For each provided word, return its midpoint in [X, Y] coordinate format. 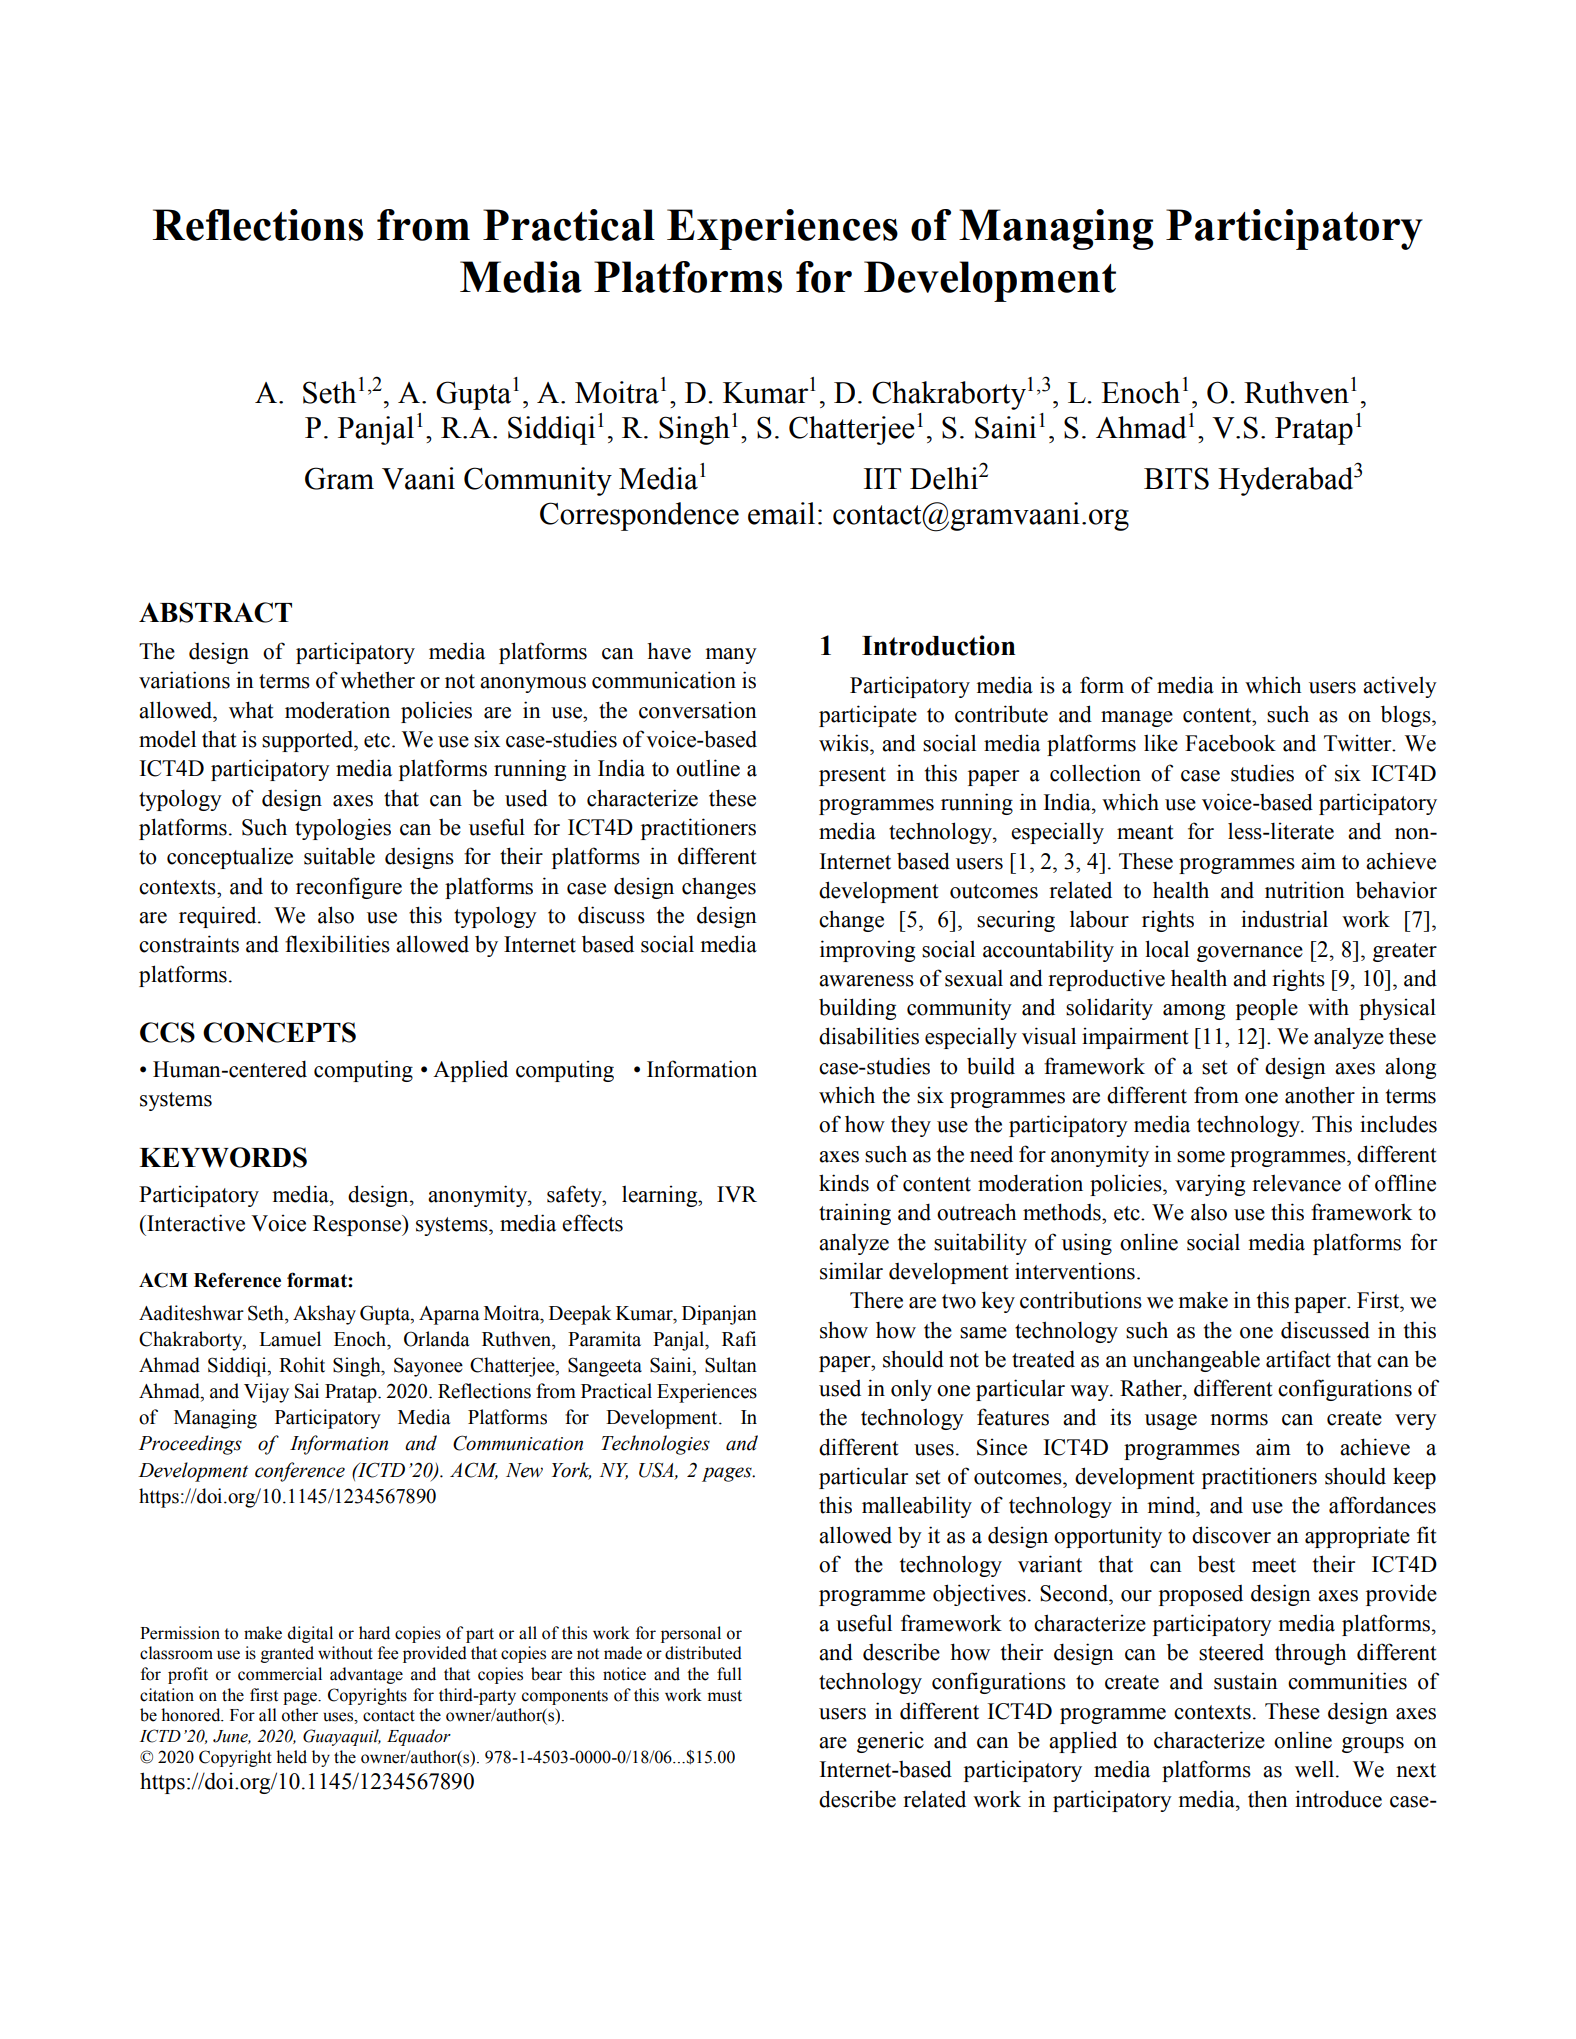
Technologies [656, 1445]
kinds [844, 1183]
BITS [1176, 478]
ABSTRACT [215, 612]
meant [1145, 832]
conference [300, 1472]
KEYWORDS [223, 1157]
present [852, 776]
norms [1239, 1420]
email [781, 513]
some [1201, 1157]
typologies [343, 829]
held [291, 1757]
